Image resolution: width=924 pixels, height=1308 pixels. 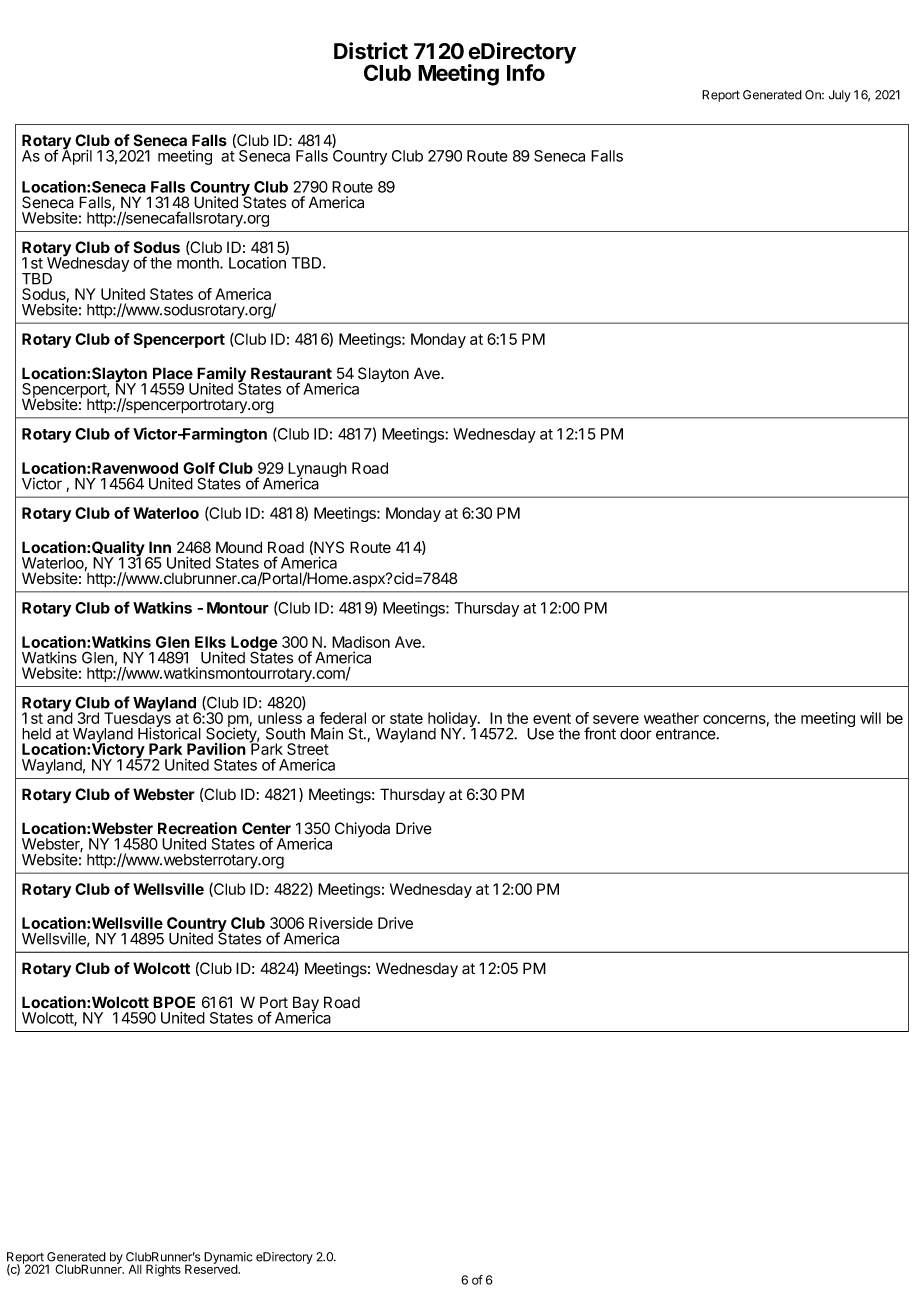 What do you see at coordinates (526, 72) in the screenshot?
I see `Info` at bounding box center [526, 72].
